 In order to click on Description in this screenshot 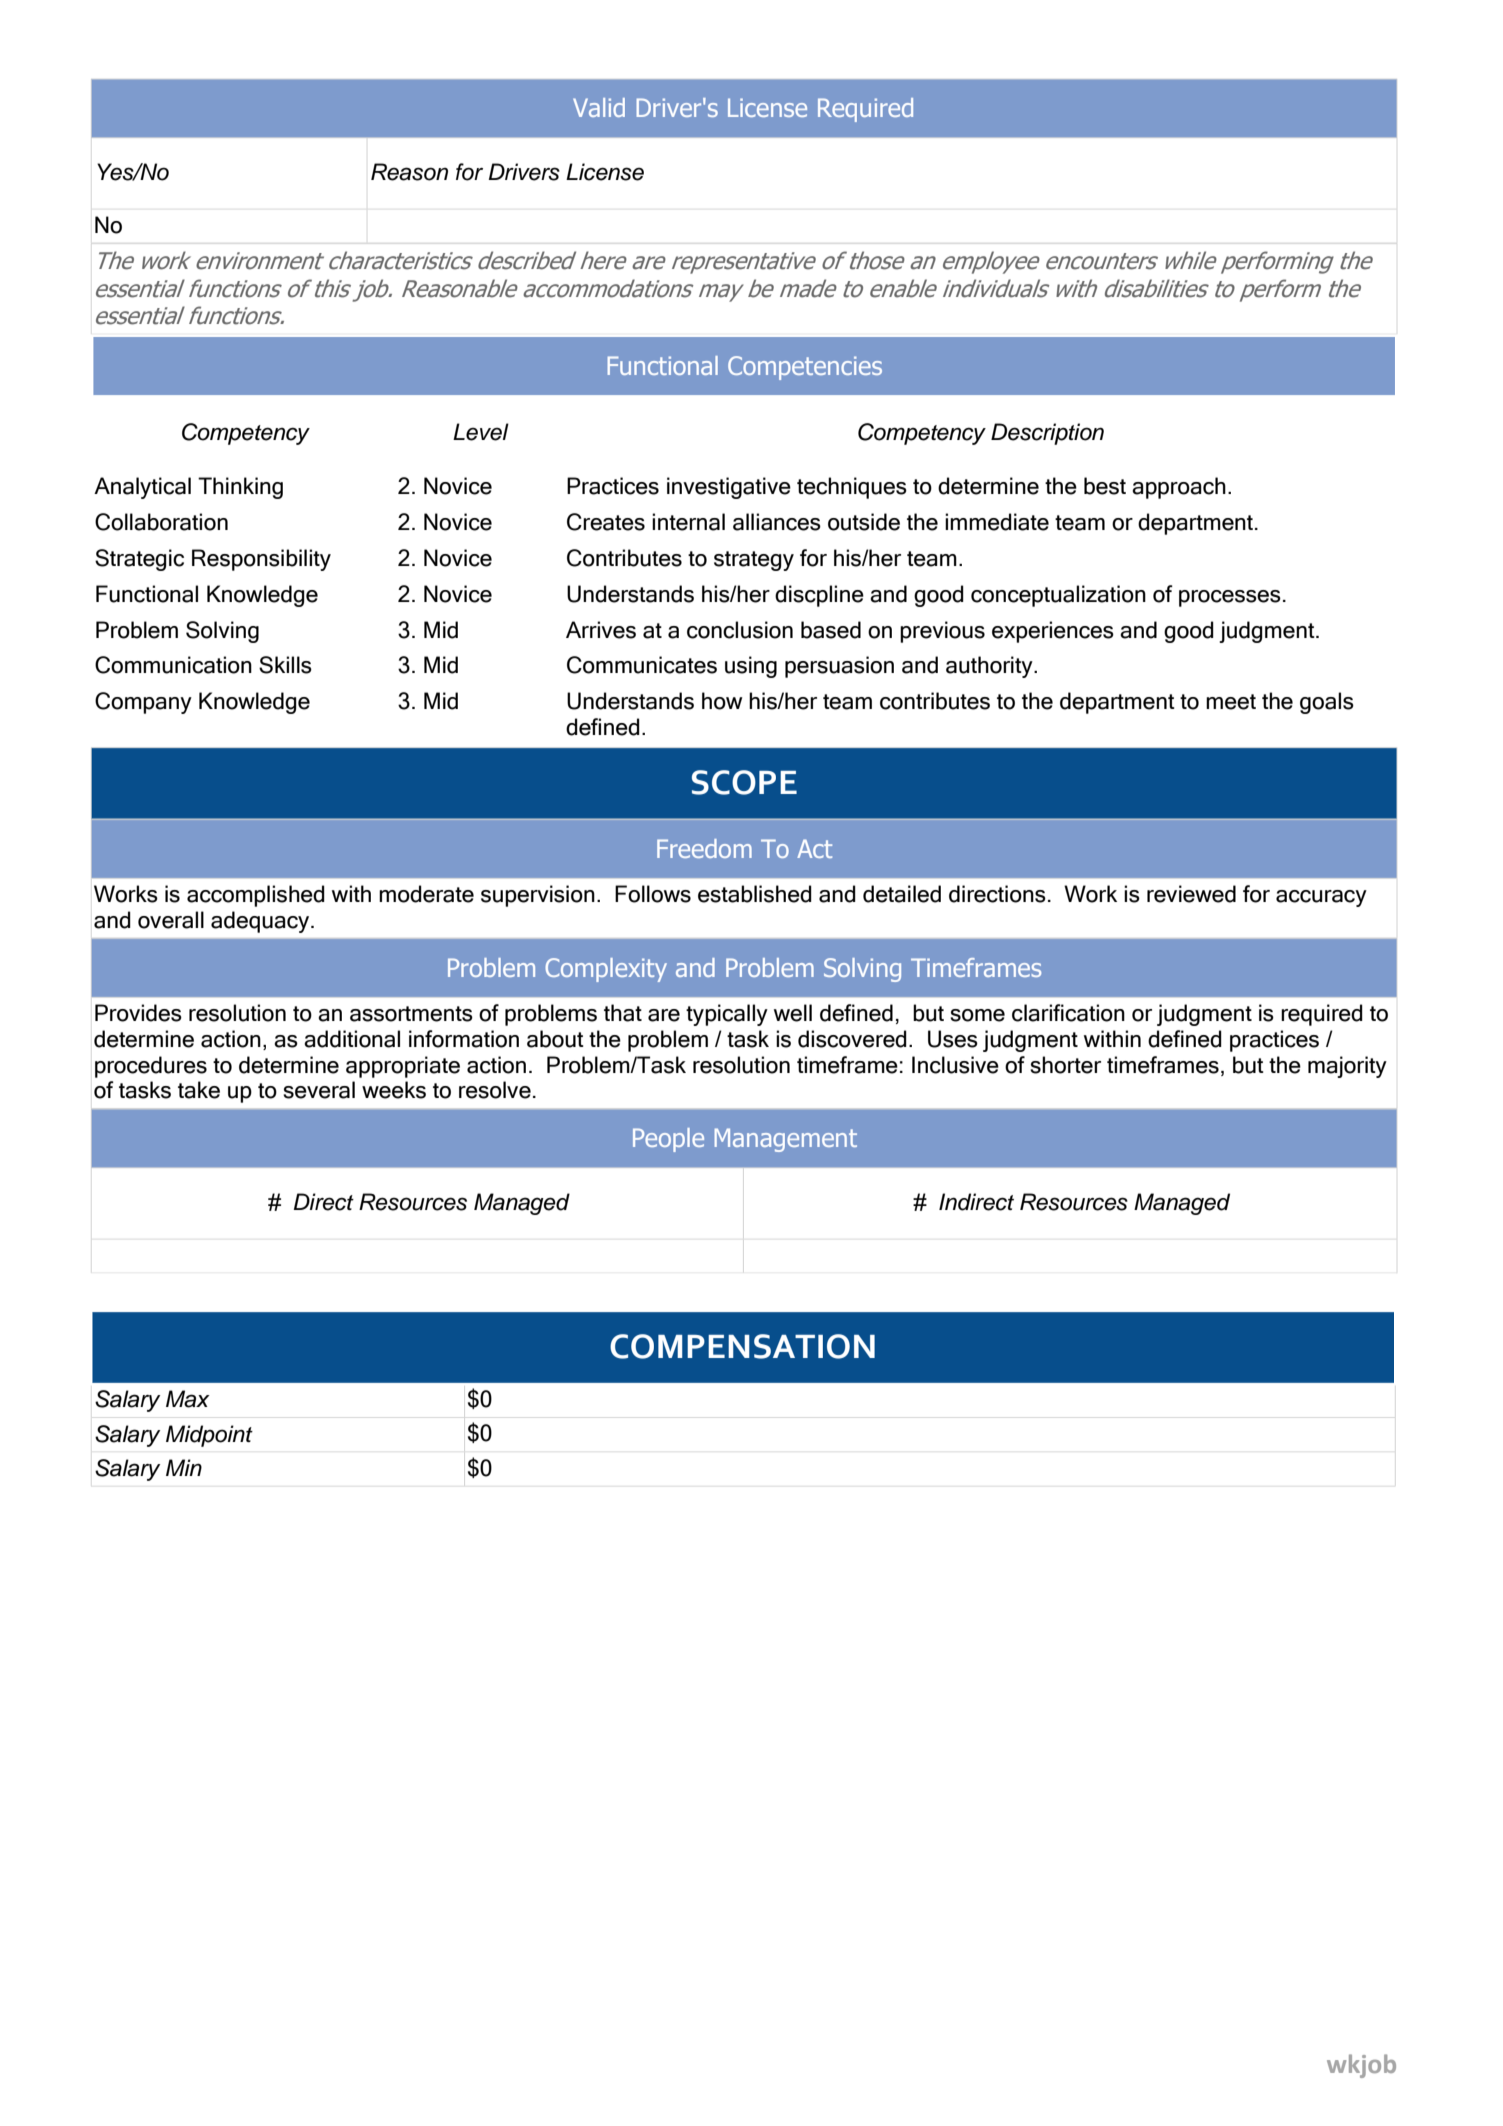, I will do `click(1047, 434)`.
